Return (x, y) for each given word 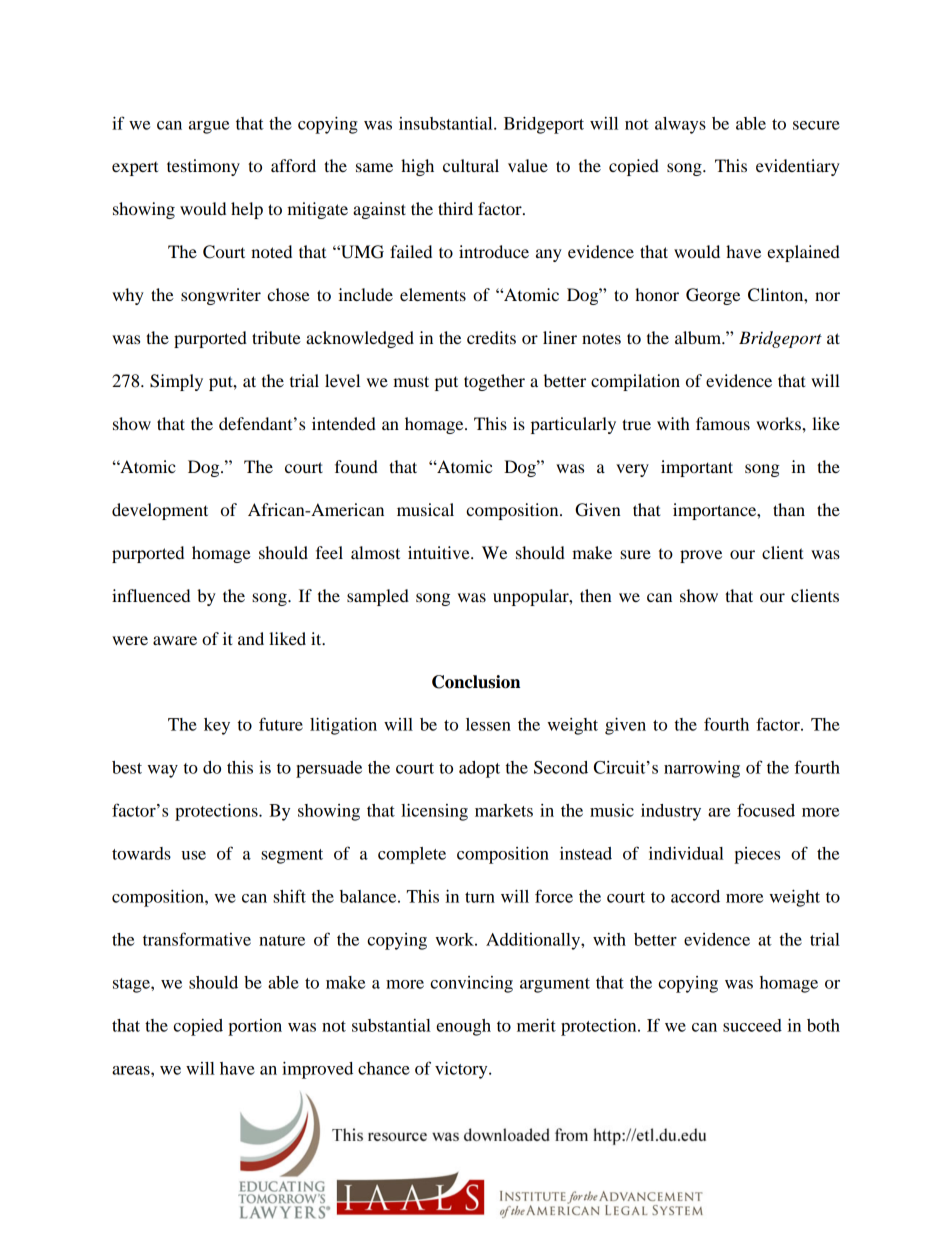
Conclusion (476, 682)
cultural (471, 165)
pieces (757, 855)
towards (141, 853)
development (160, 511)
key (217, 726)
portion (255, 1027)
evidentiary (798, 167)
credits (491, 337)
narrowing (702, 769)
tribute (276, 337)
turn (480, 897)
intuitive (440, 552)
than (789, 509)
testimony (203, 167)
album (699, 337)
